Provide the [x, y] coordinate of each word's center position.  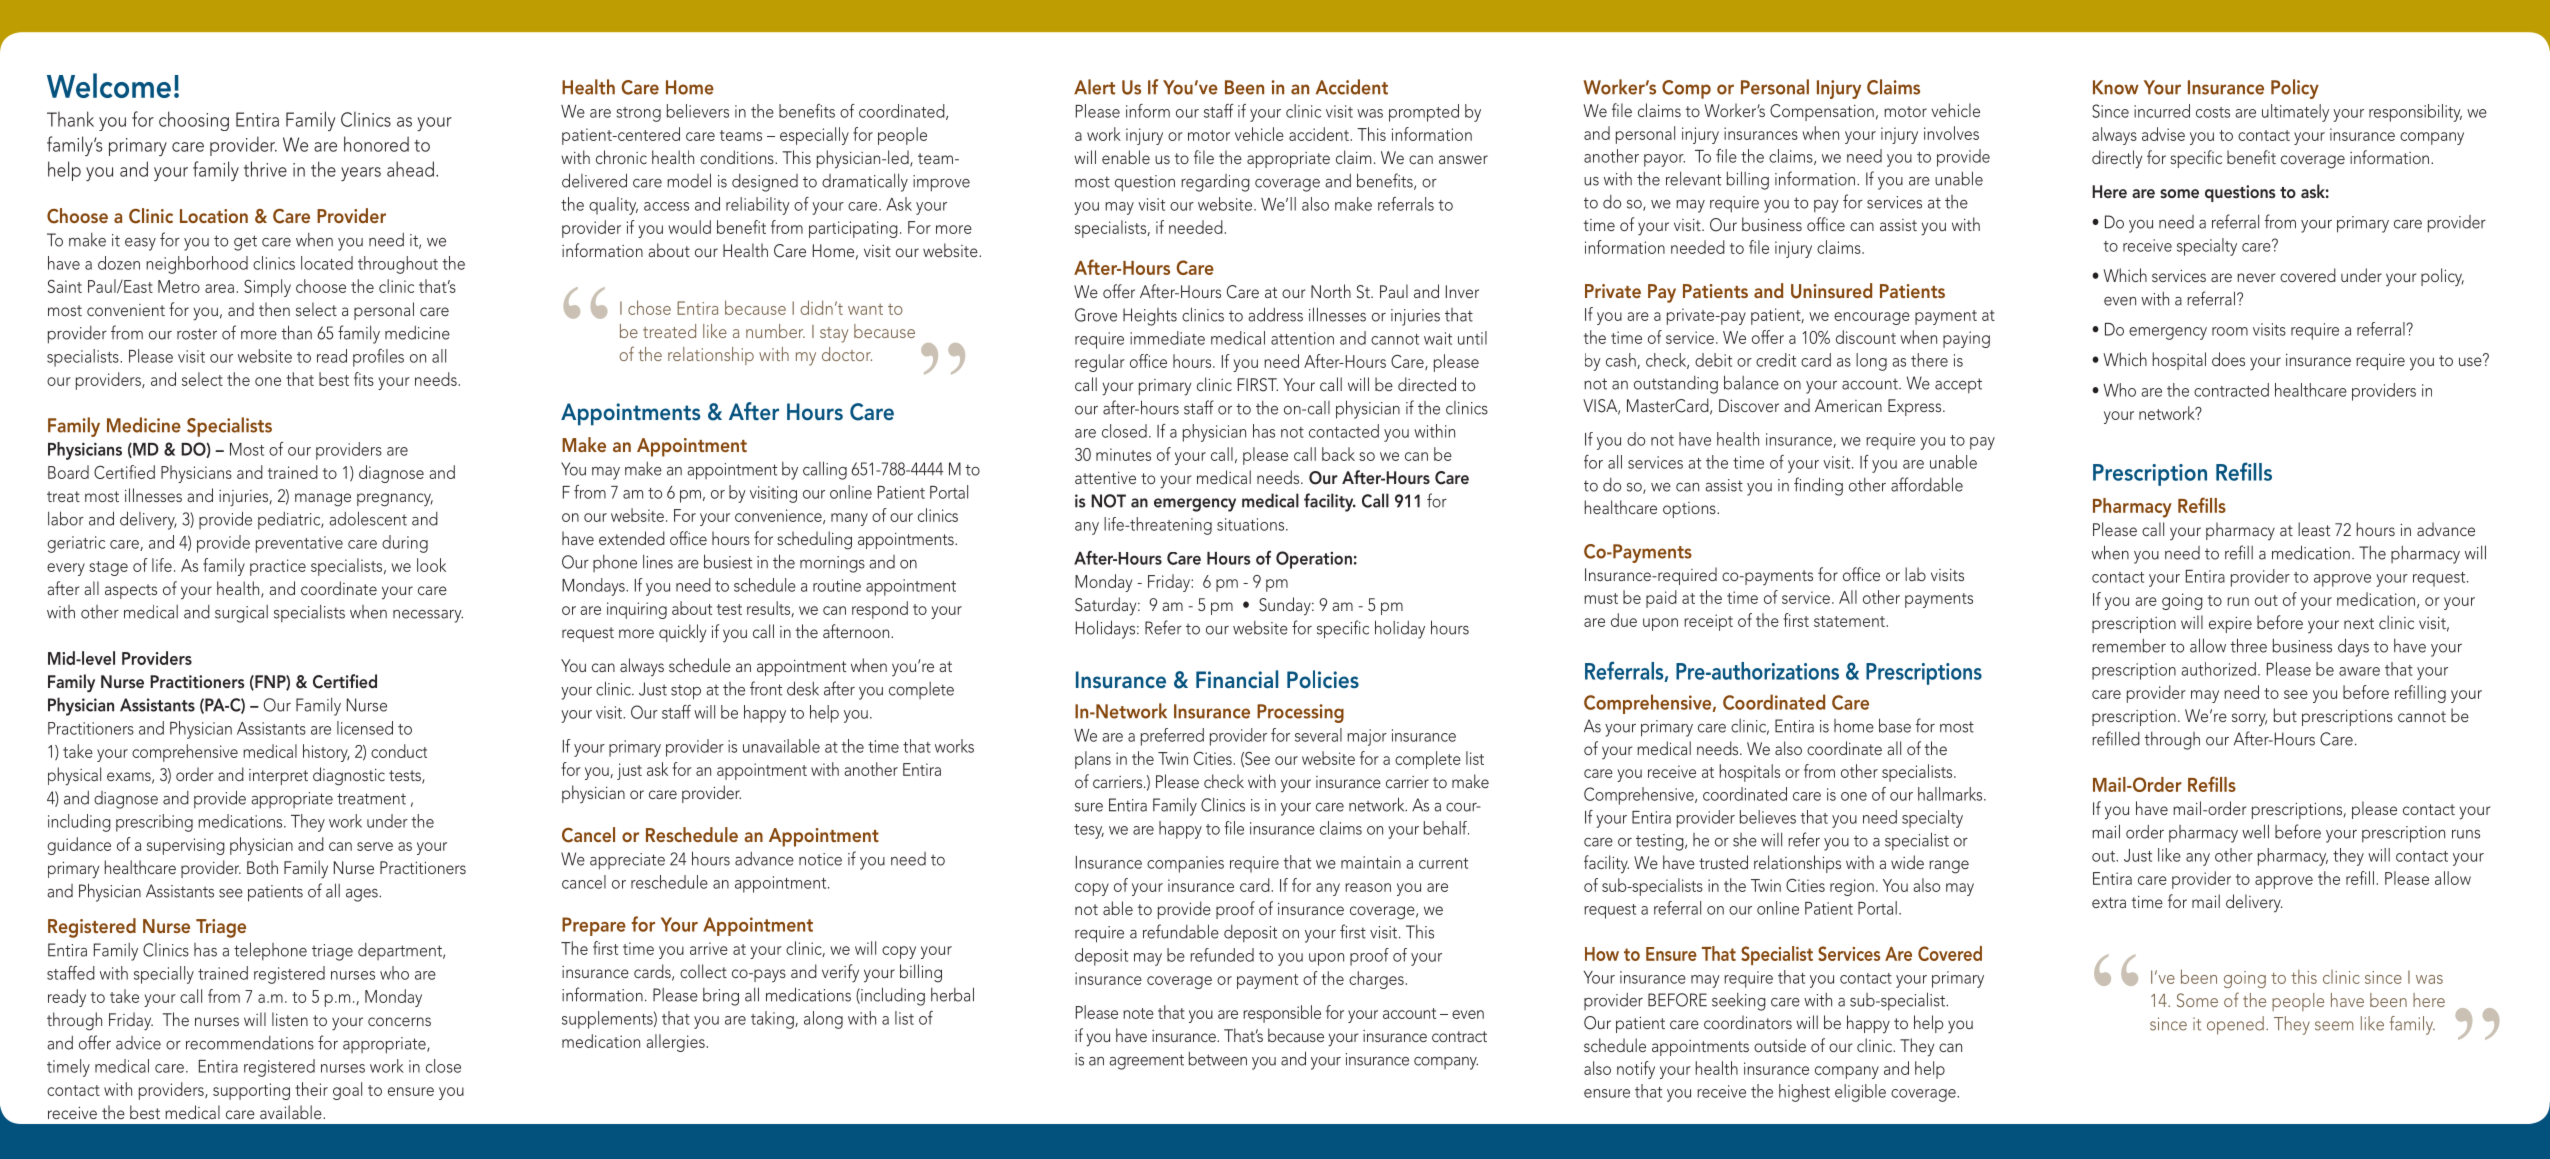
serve [375, 846]
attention [1302, 338]
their [311, 1089]
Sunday [1286, 606]
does [2228, 359]
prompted [1424, 113]
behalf [1446, 828]
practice [278, 567]
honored [376, 144]
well [2255, 831]
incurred [2162, 111]
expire [2230, 624]
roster [197, 334]
